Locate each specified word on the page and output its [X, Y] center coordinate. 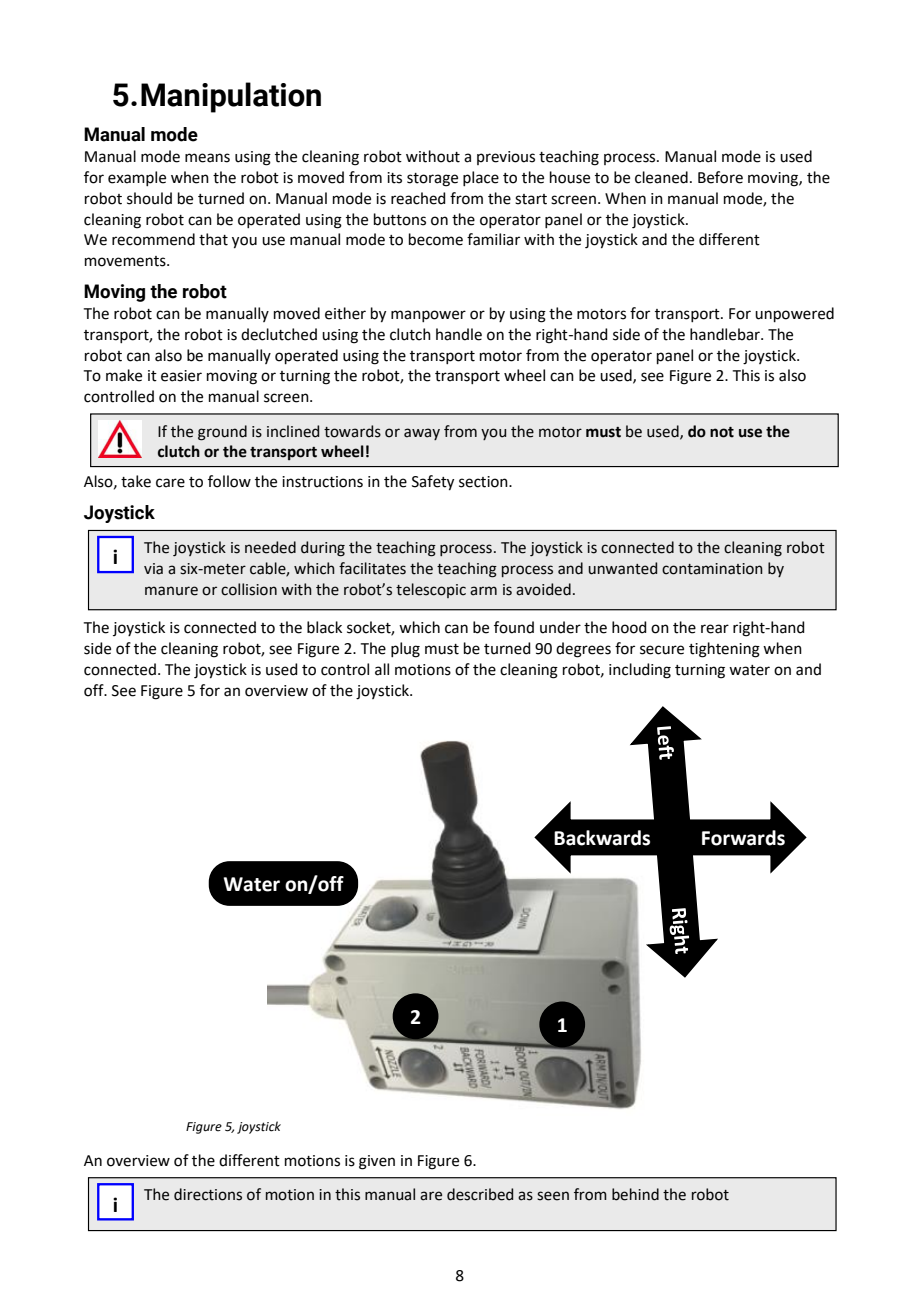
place [481, 178]
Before [720, 177]
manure [171, 591]
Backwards [602, 838]
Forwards [743, 838]
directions [208, 1194]
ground [222, 433]
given [377, 1162]
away [422, 434]
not [722, 432]
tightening [724, 650]
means [207, 158]
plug [405, 650]
